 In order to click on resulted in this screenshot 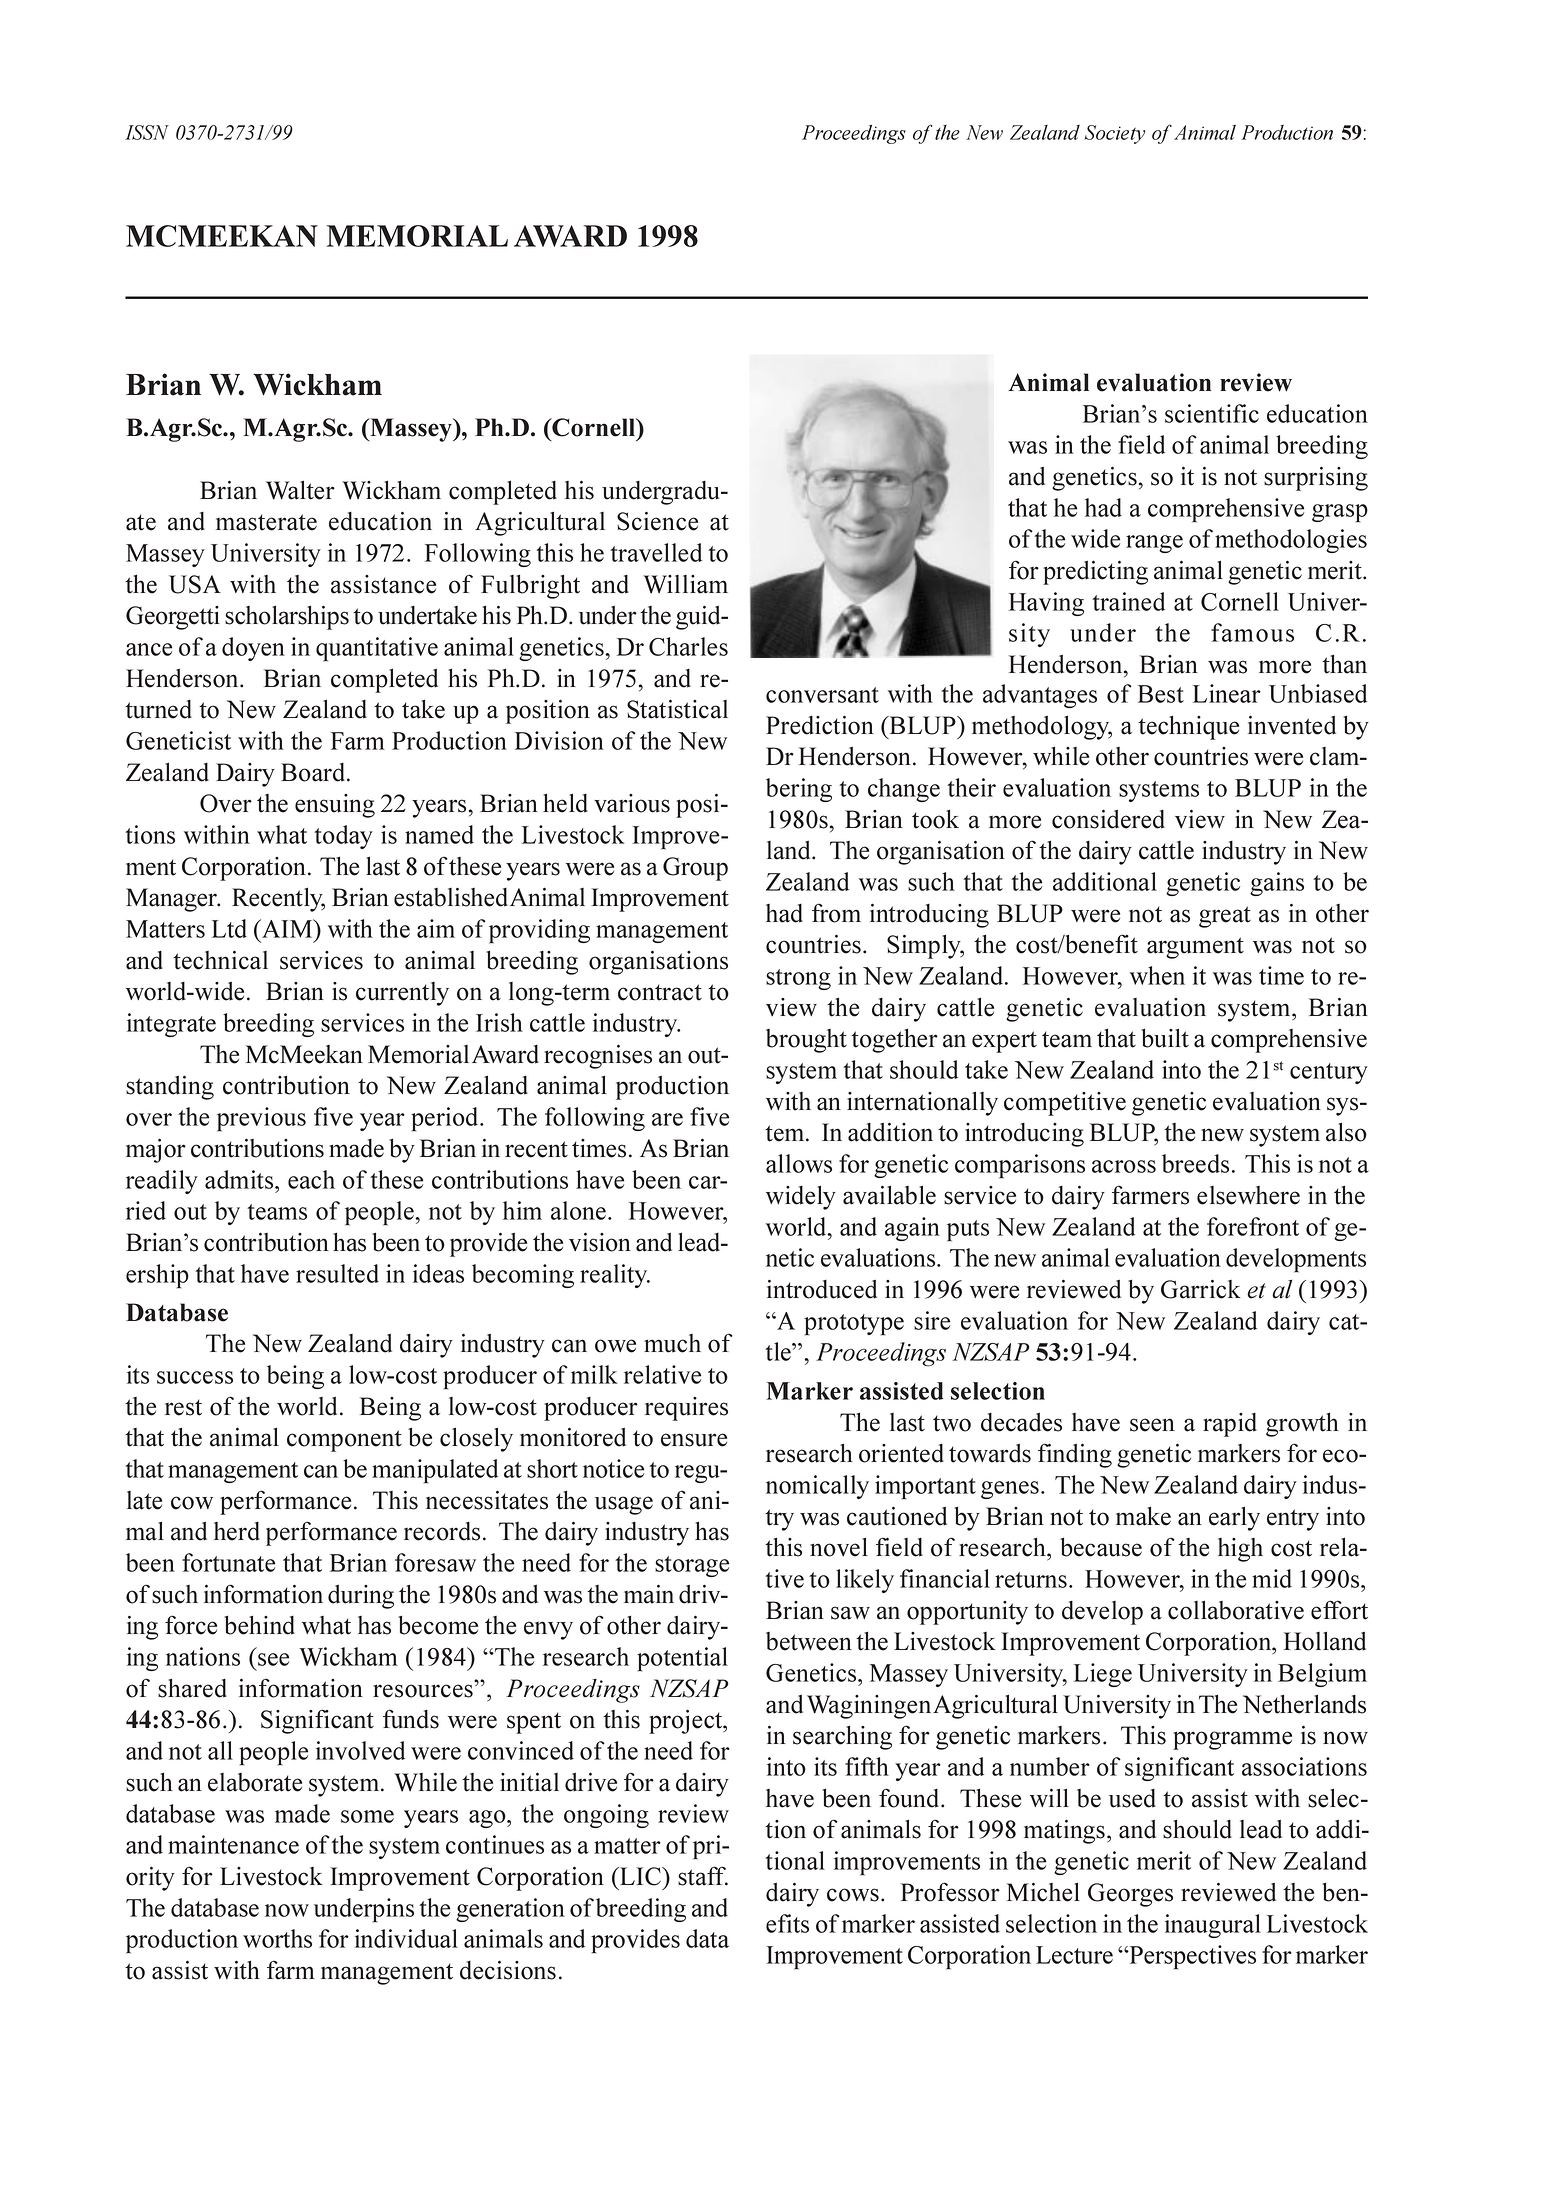, I will do `click(337, 1273)`.
